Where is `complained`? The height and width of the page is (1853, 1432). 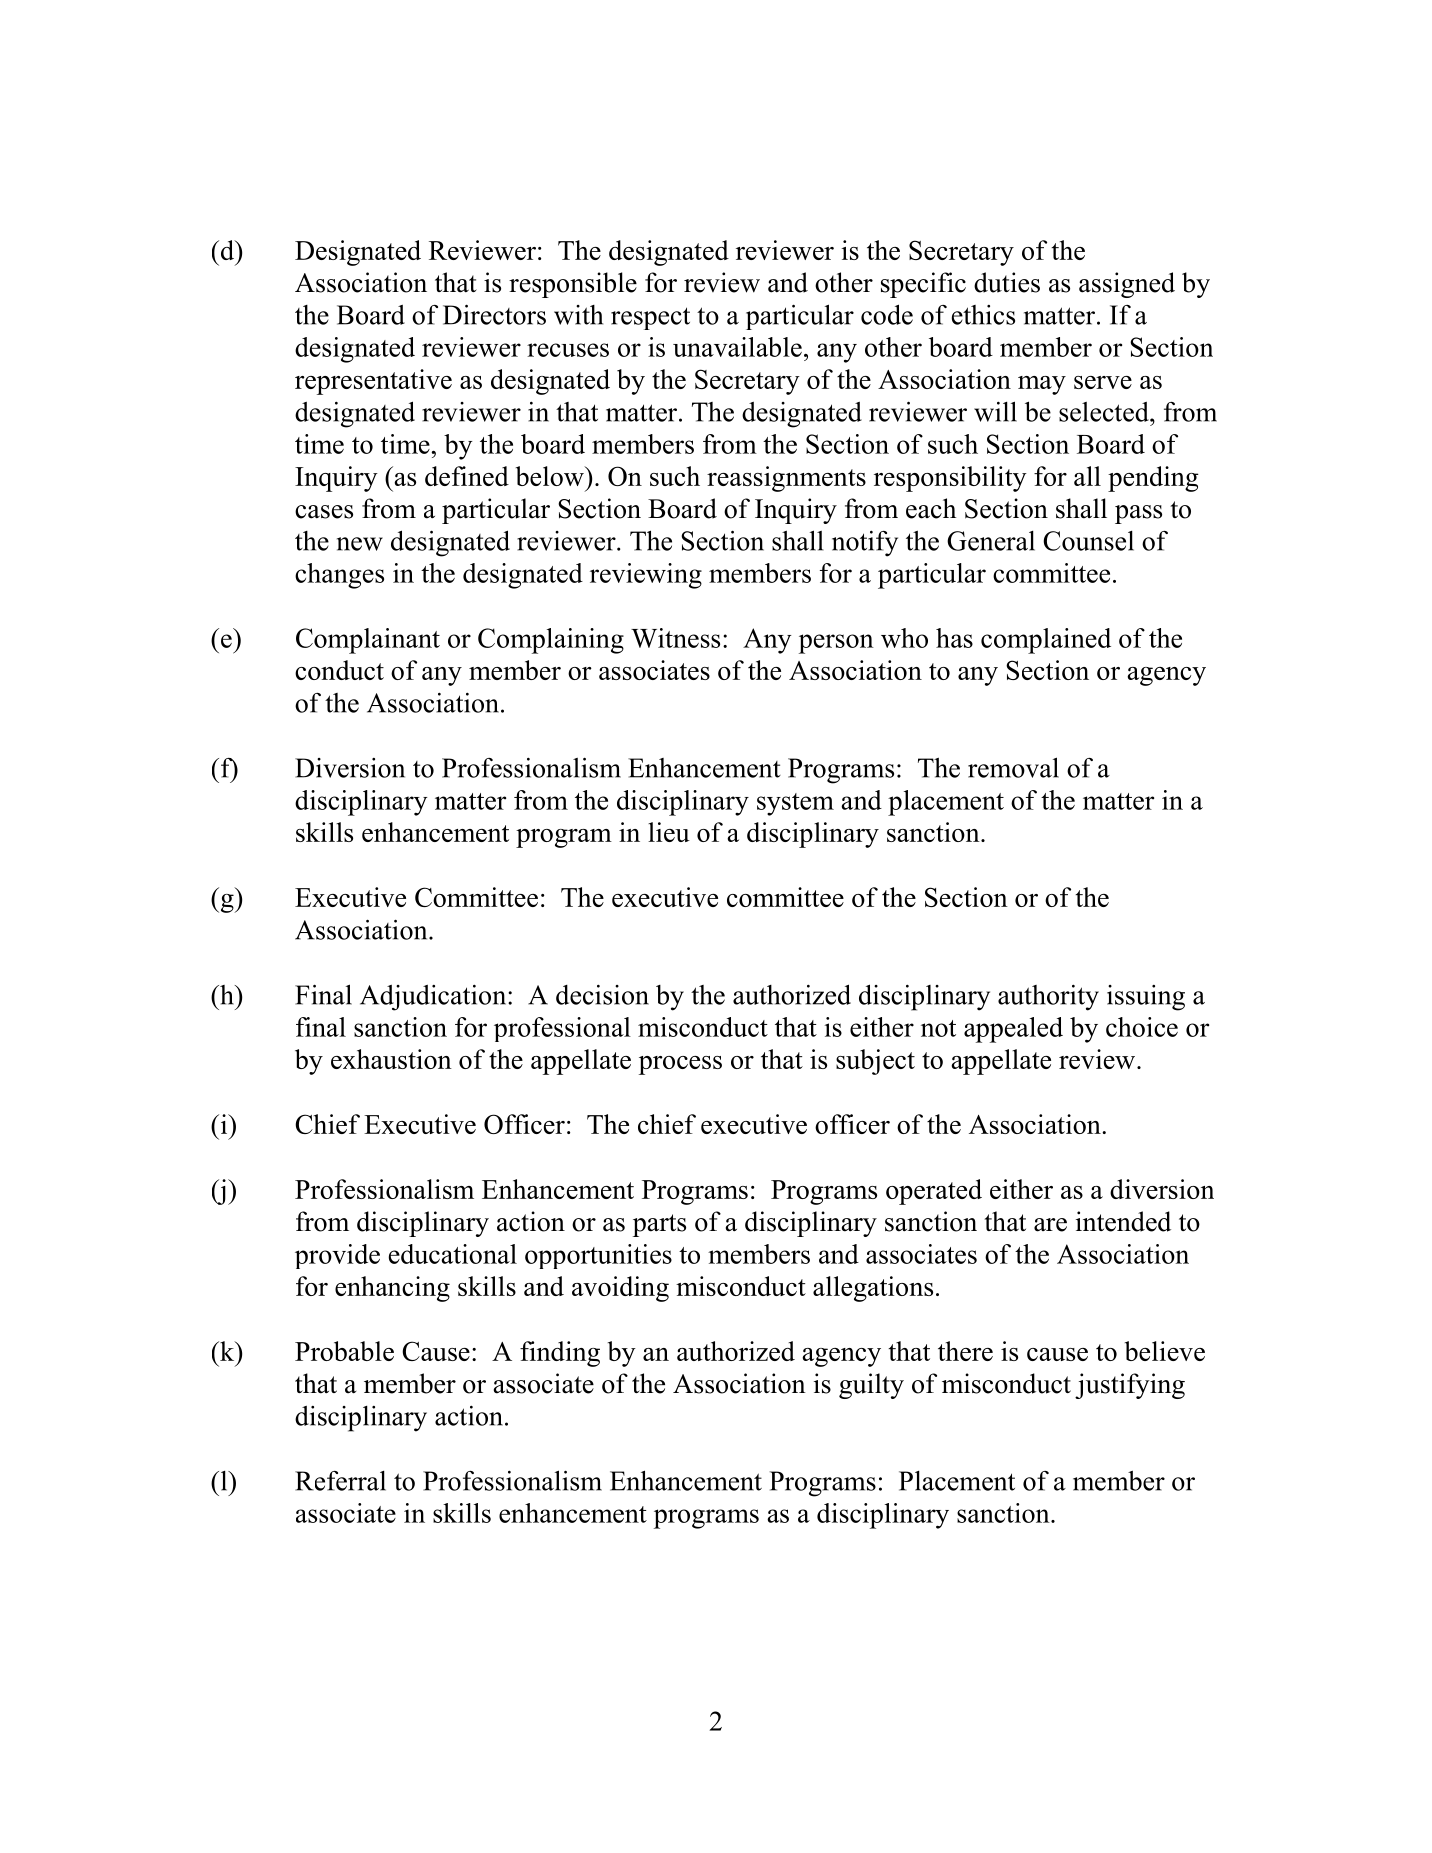
complained is located at coordinates (1046, 641).
